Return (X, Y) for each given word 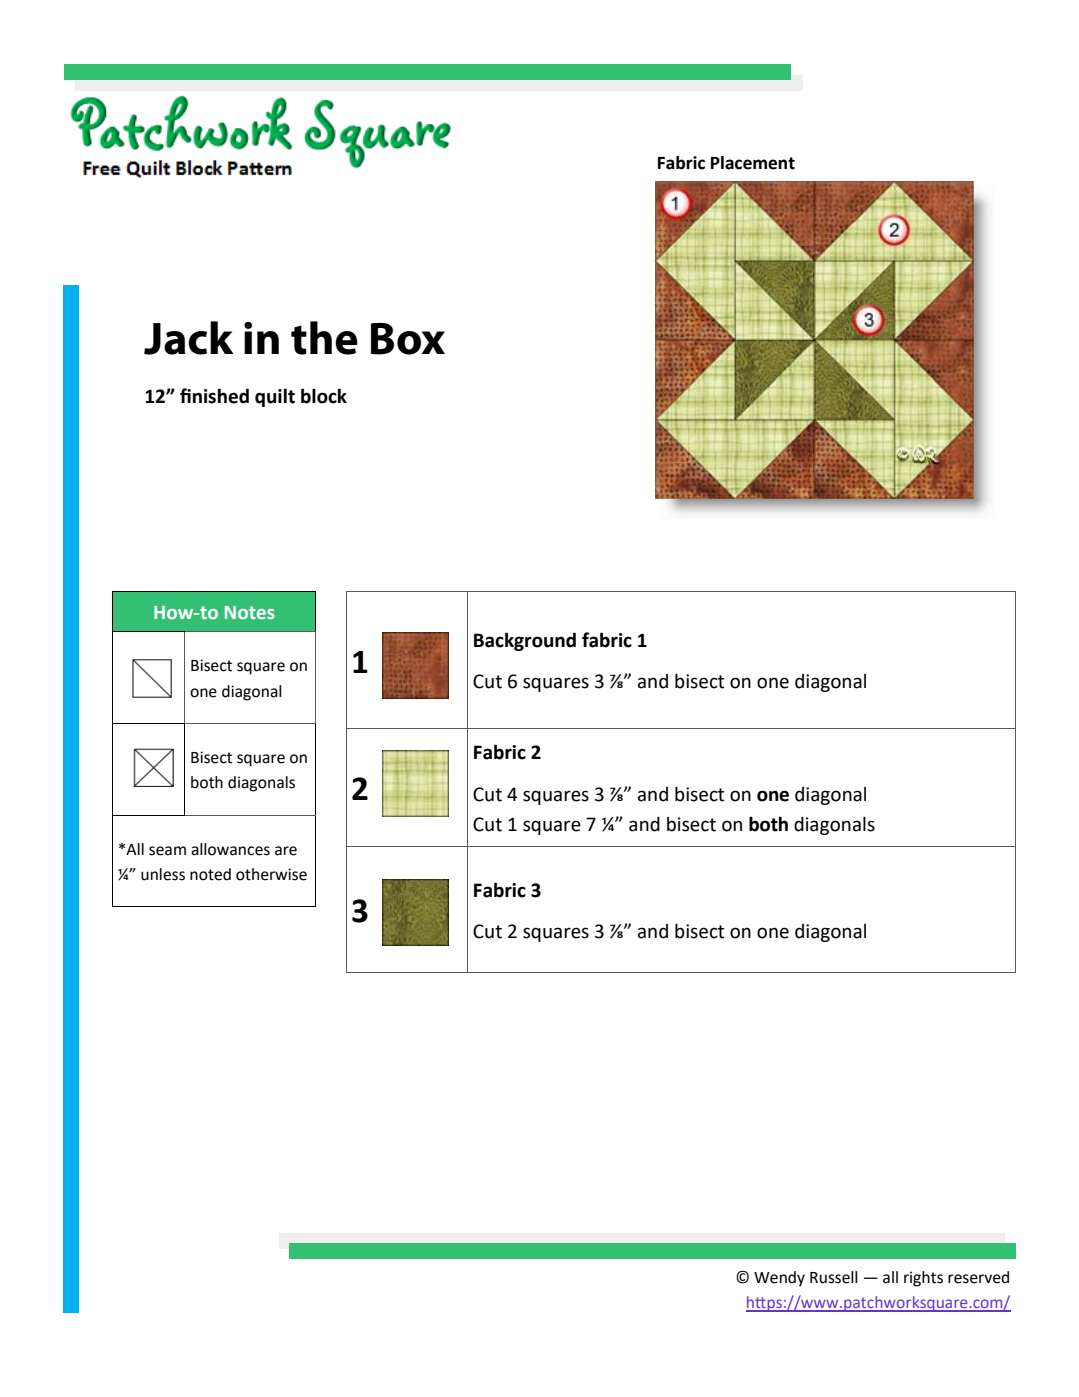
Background (525, 641)
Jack (189, 338)
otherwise (271, 874)
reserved (978, 1277)
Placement (753, 163)
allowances (230, 849)
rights (923, 1279)
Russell (834, 1277)
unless (163, 874)
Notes (250, 612)
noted (210, 874)
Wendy (779, 1279)
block (324, 396)
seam (167, 851)
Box (408, 339)
